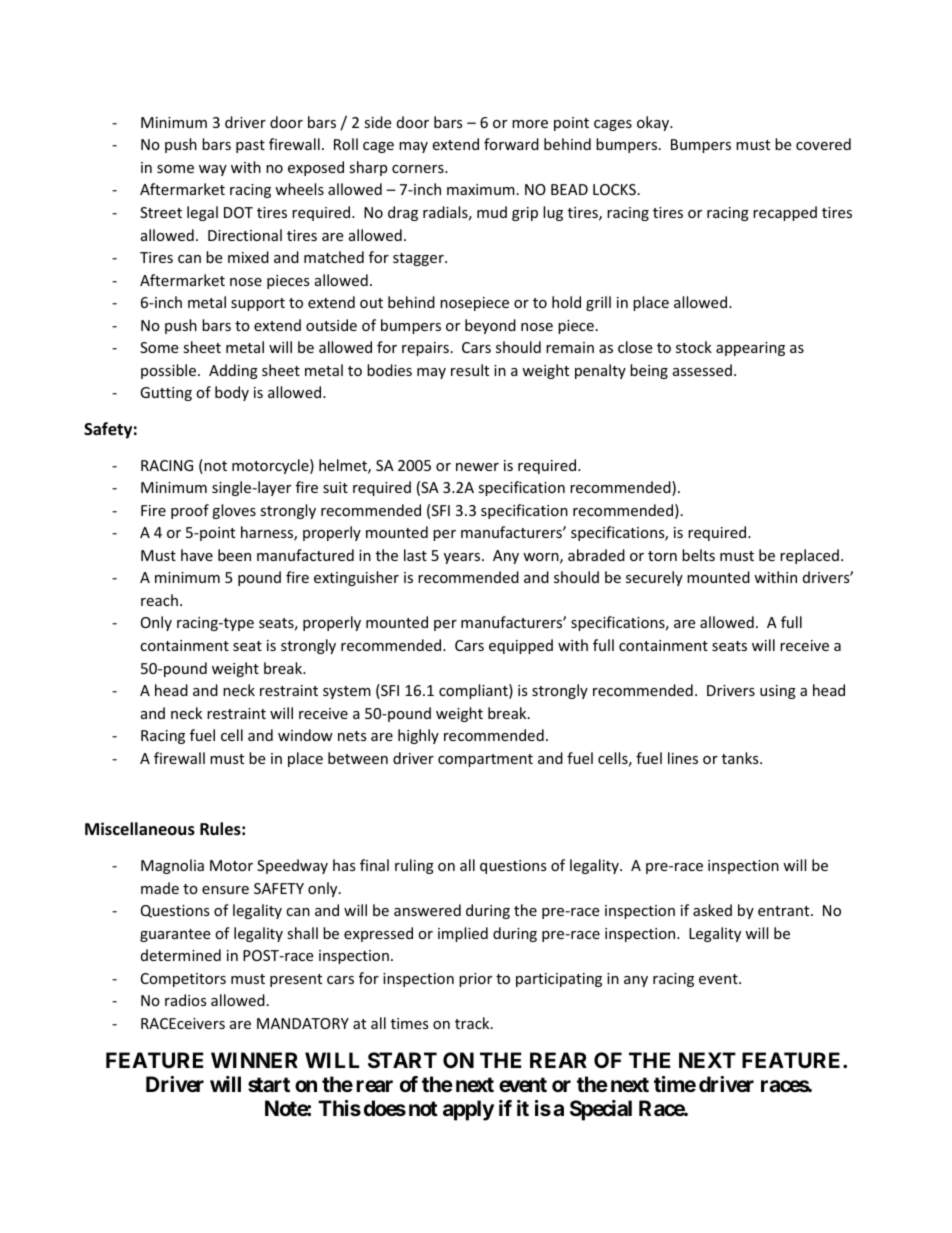  I want to click on past, so click(250, 146).
